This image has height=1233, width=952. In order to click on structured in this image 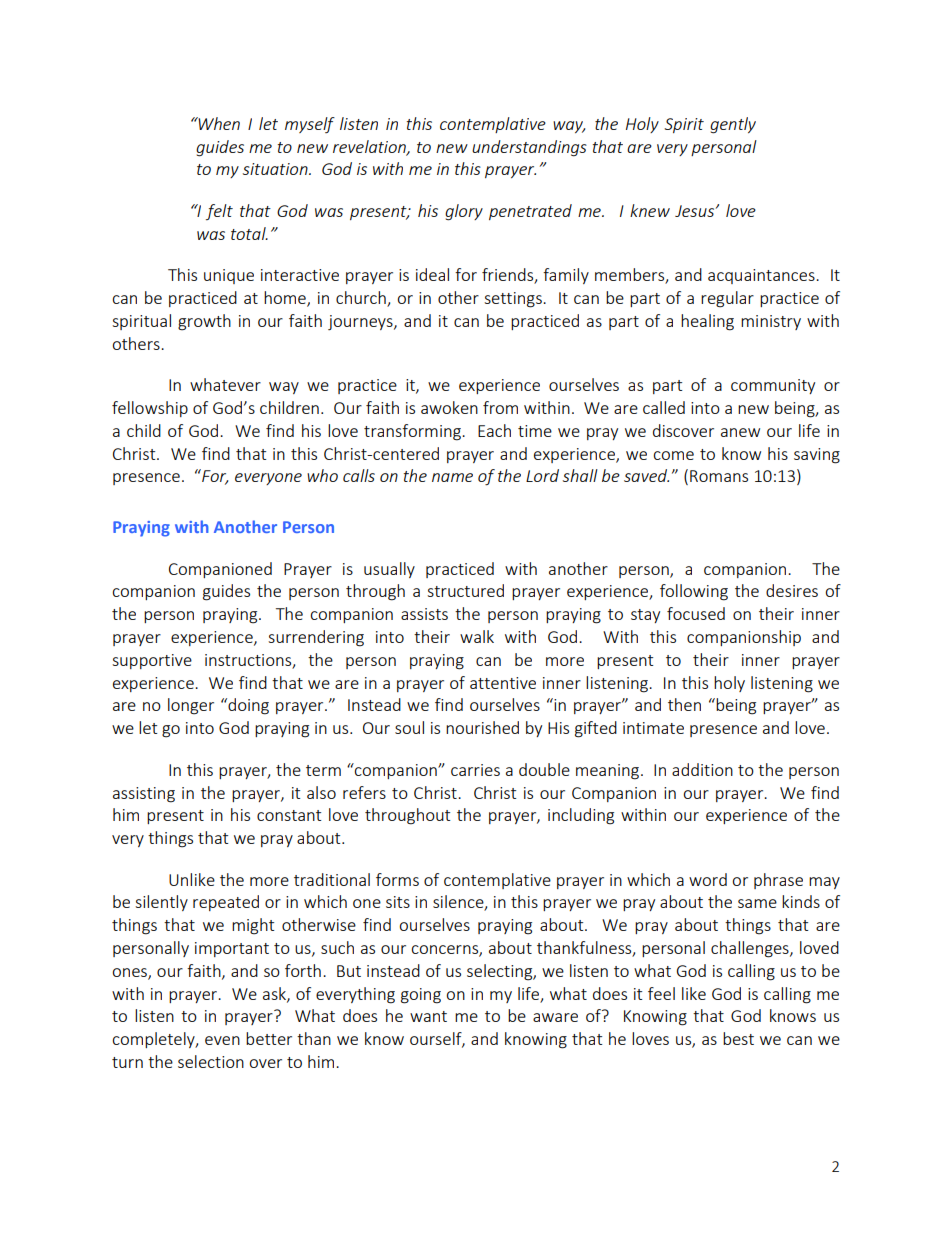, I will do `click(465, 590)`.
